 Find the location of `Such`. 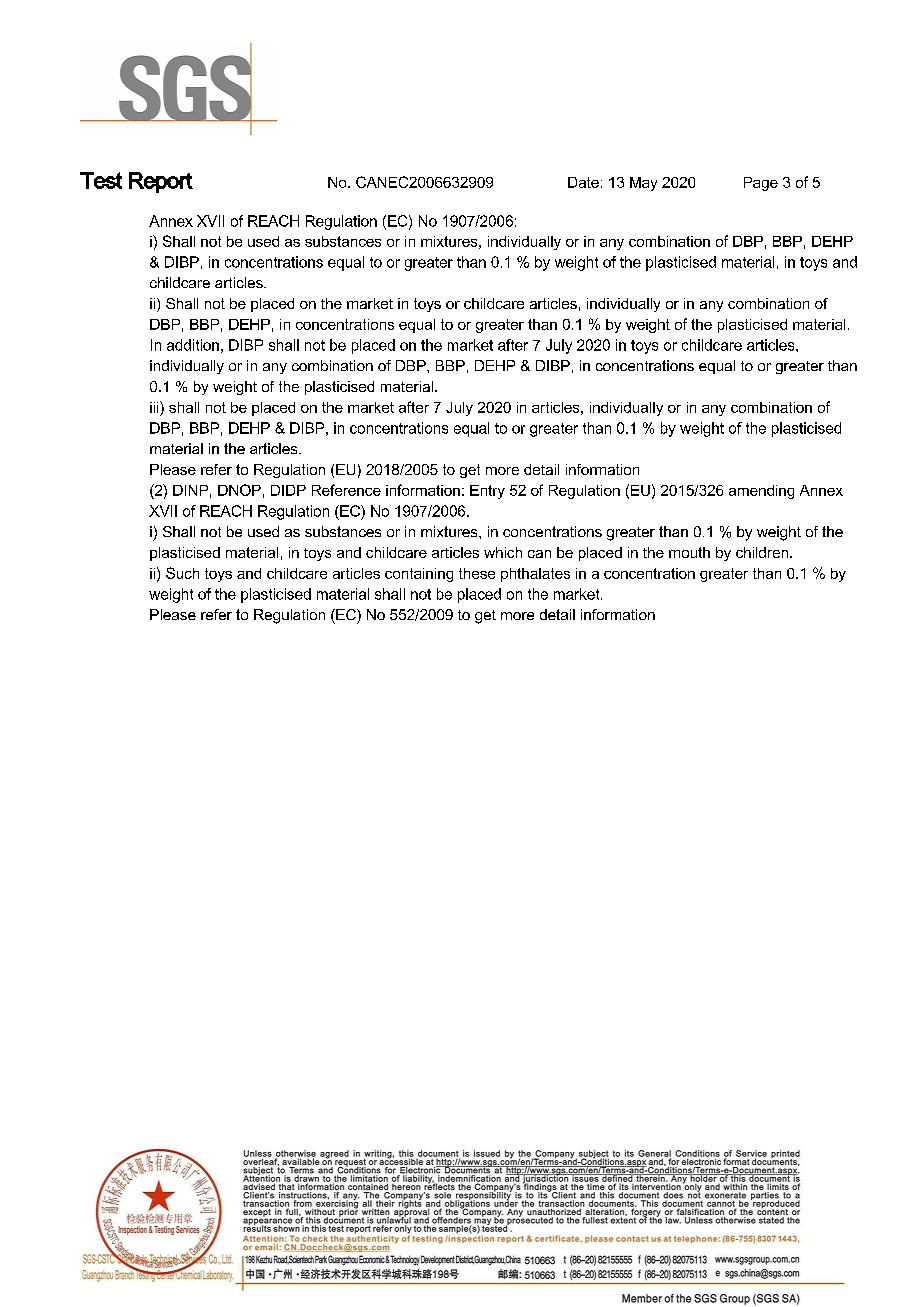

Such is located at coordinates (182, 573).
